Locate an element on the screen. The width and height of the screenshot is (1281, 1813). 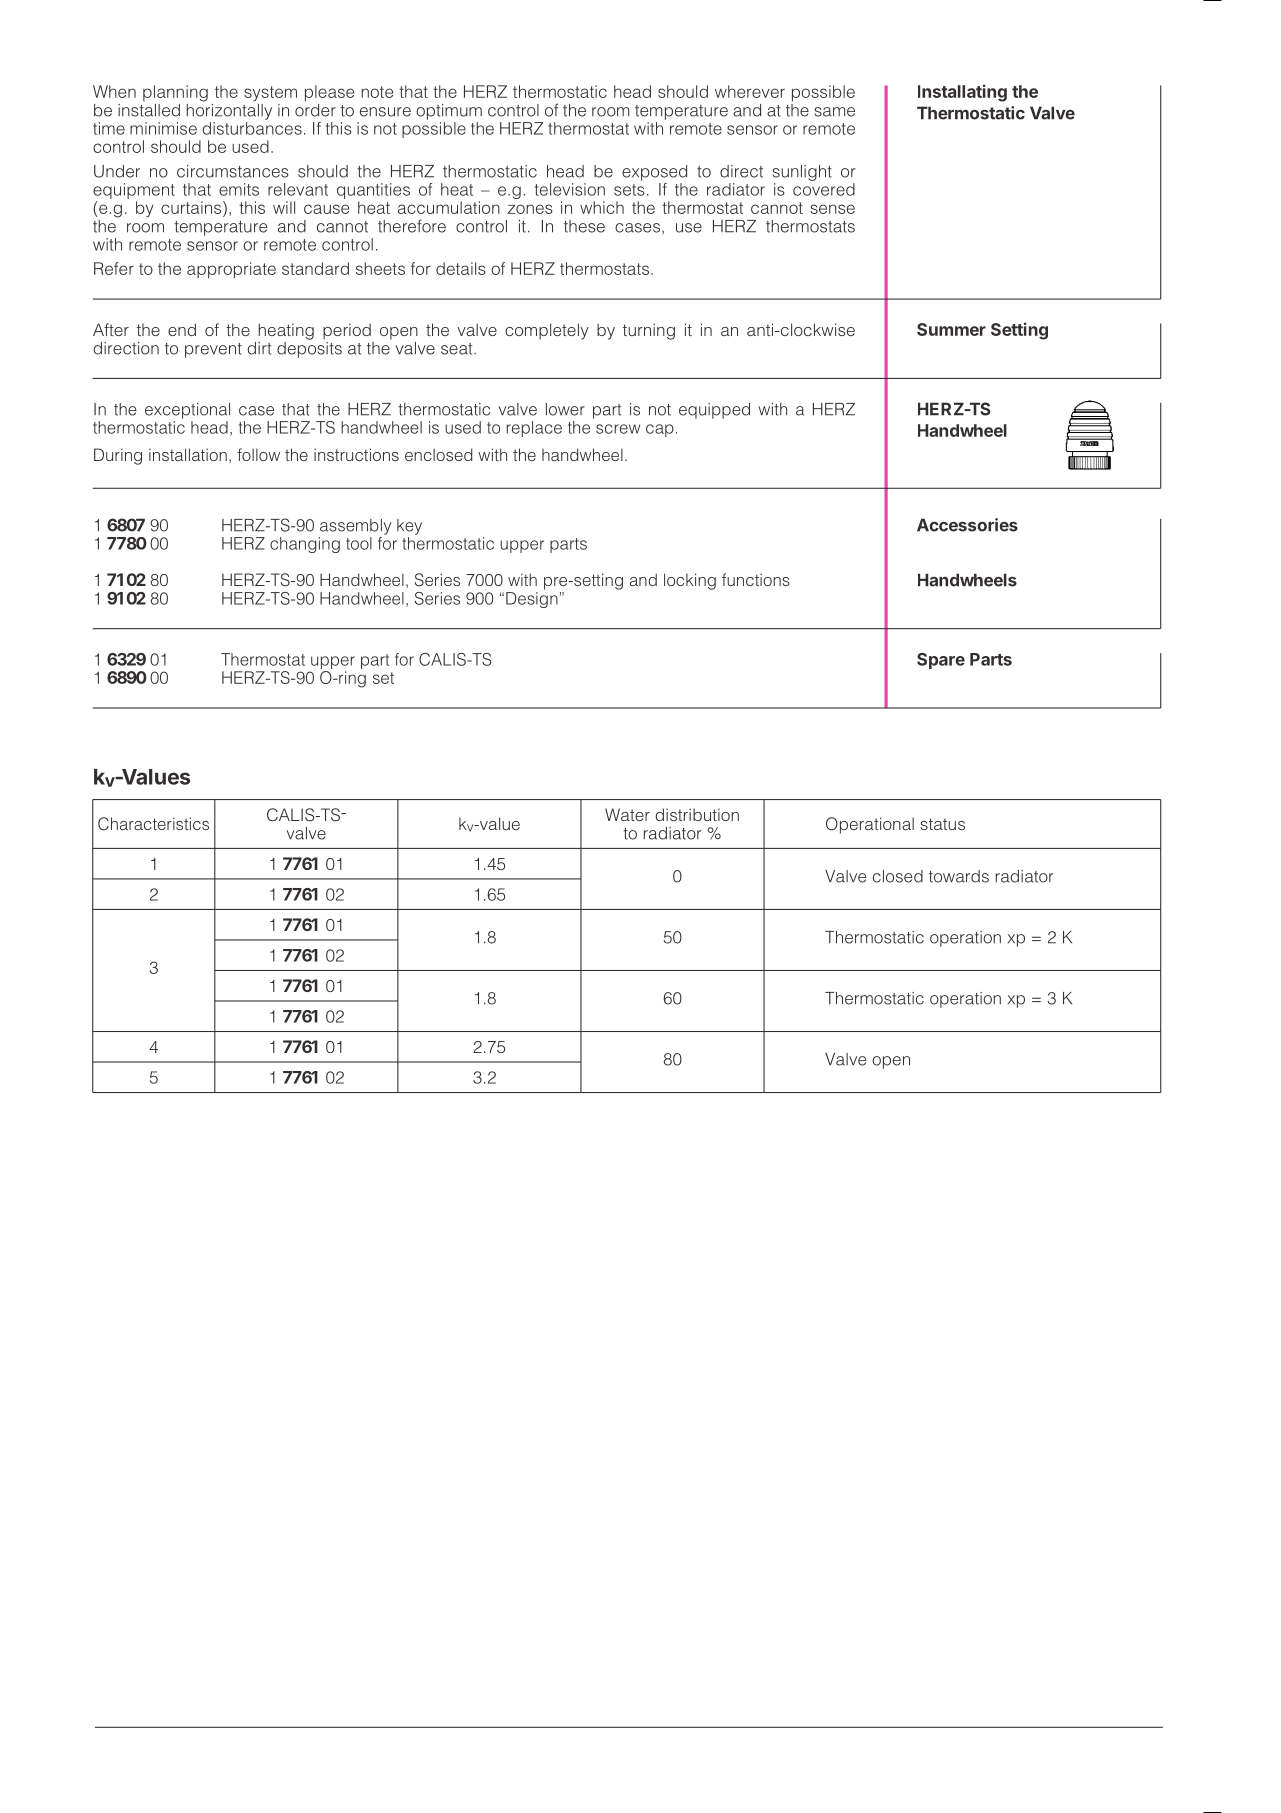
same is located at coordinates (835, 112).
